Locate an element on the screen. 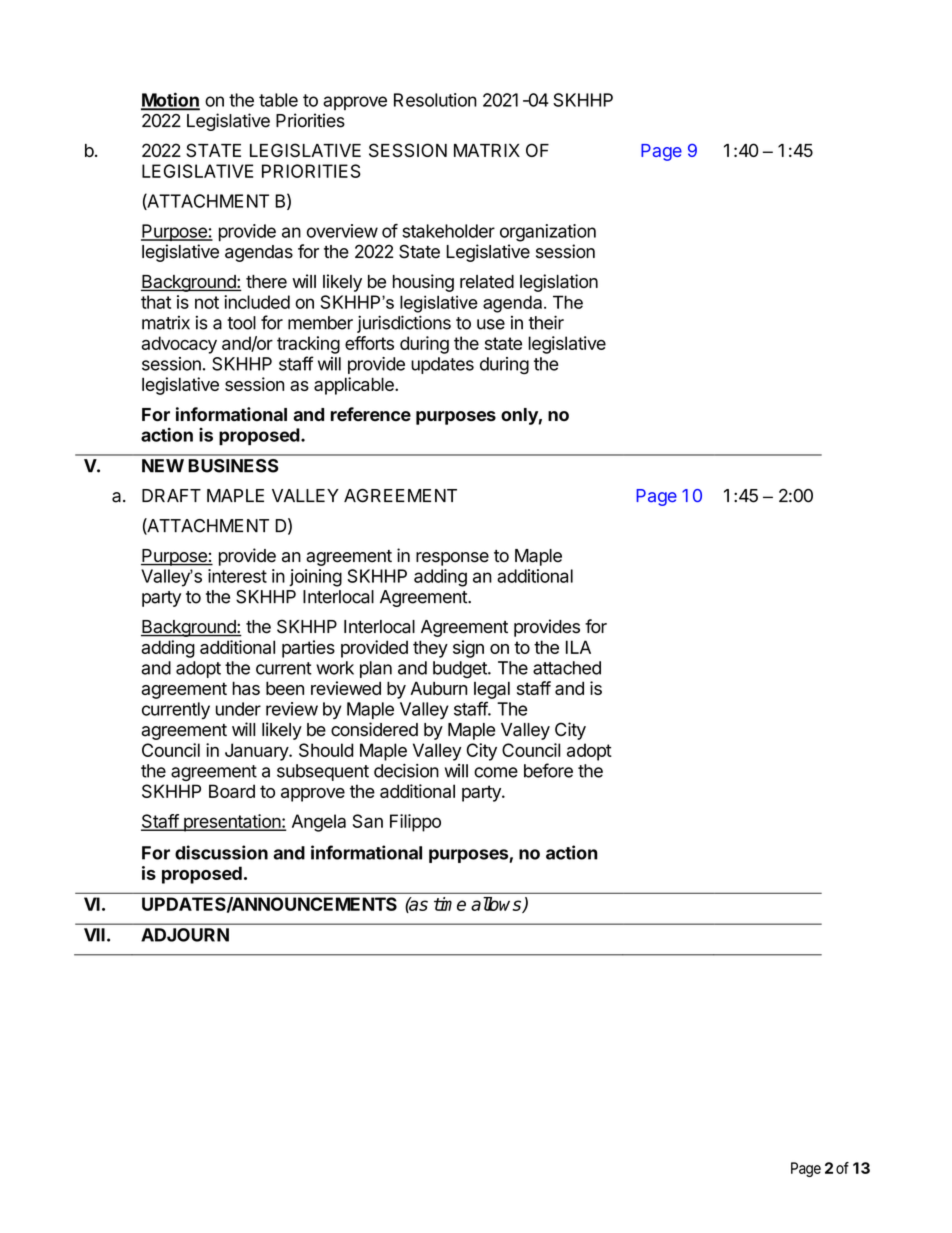  has is located at coordinates (246, 688).
